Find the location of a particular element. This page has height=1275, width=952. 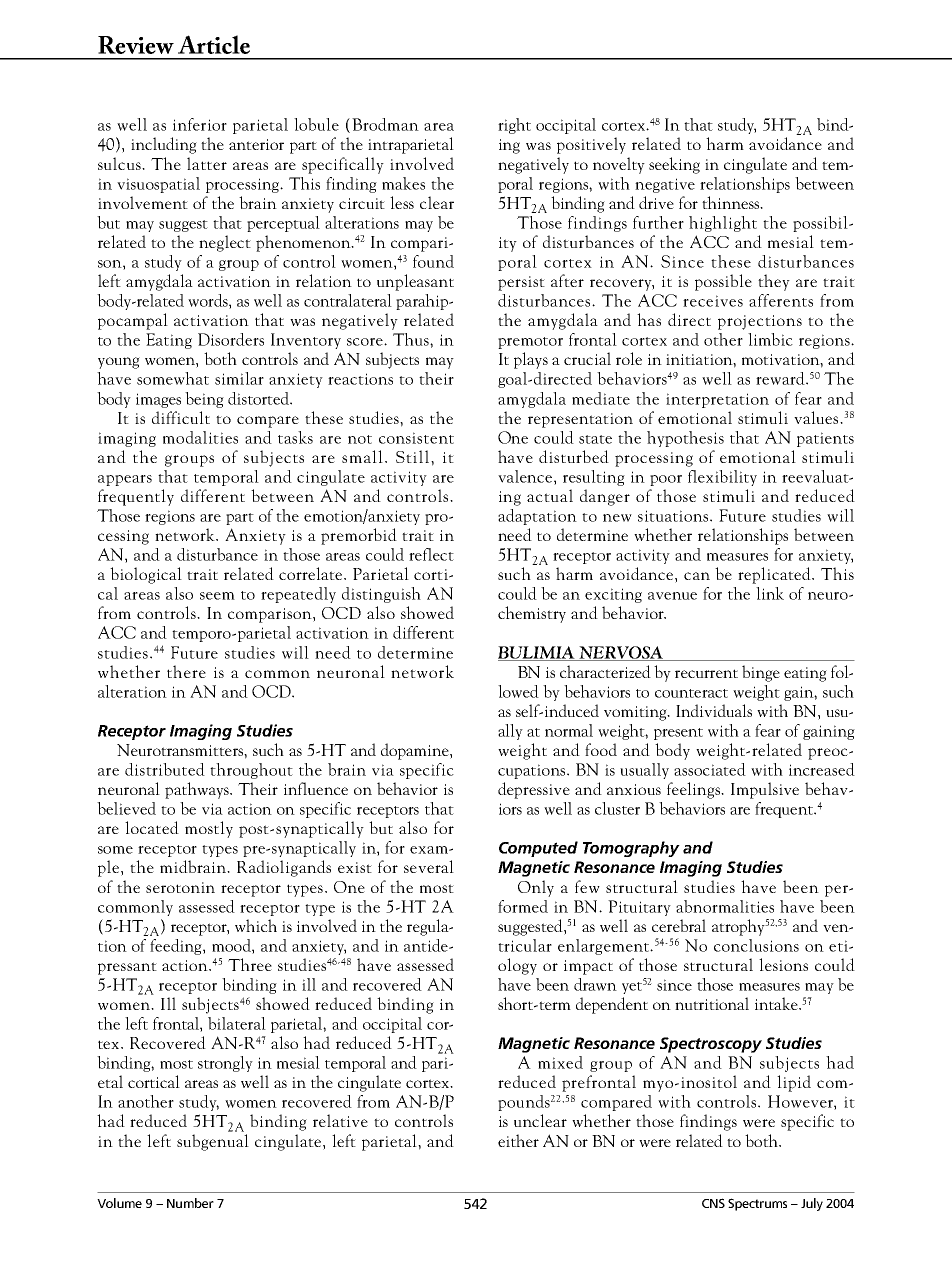

seeking is located at coordinates (674, 165).
